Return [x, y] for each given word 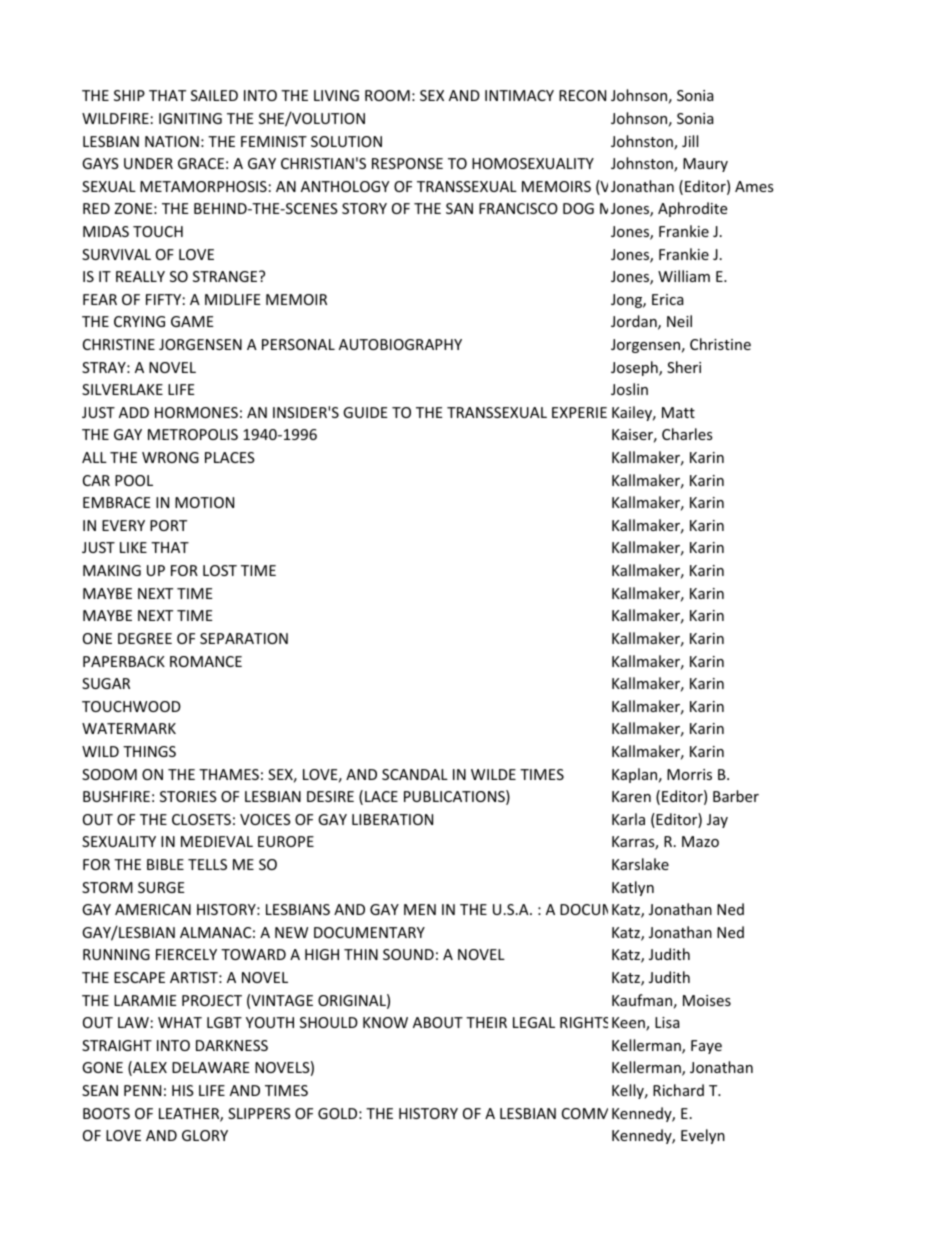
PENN [142, 1090]
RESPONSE [407, 163]
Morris [689, 774]
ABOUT [438, 1022]
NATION [172, 141]
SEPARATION [244, 638]
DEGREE [145, 638]
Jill [690, 141]
